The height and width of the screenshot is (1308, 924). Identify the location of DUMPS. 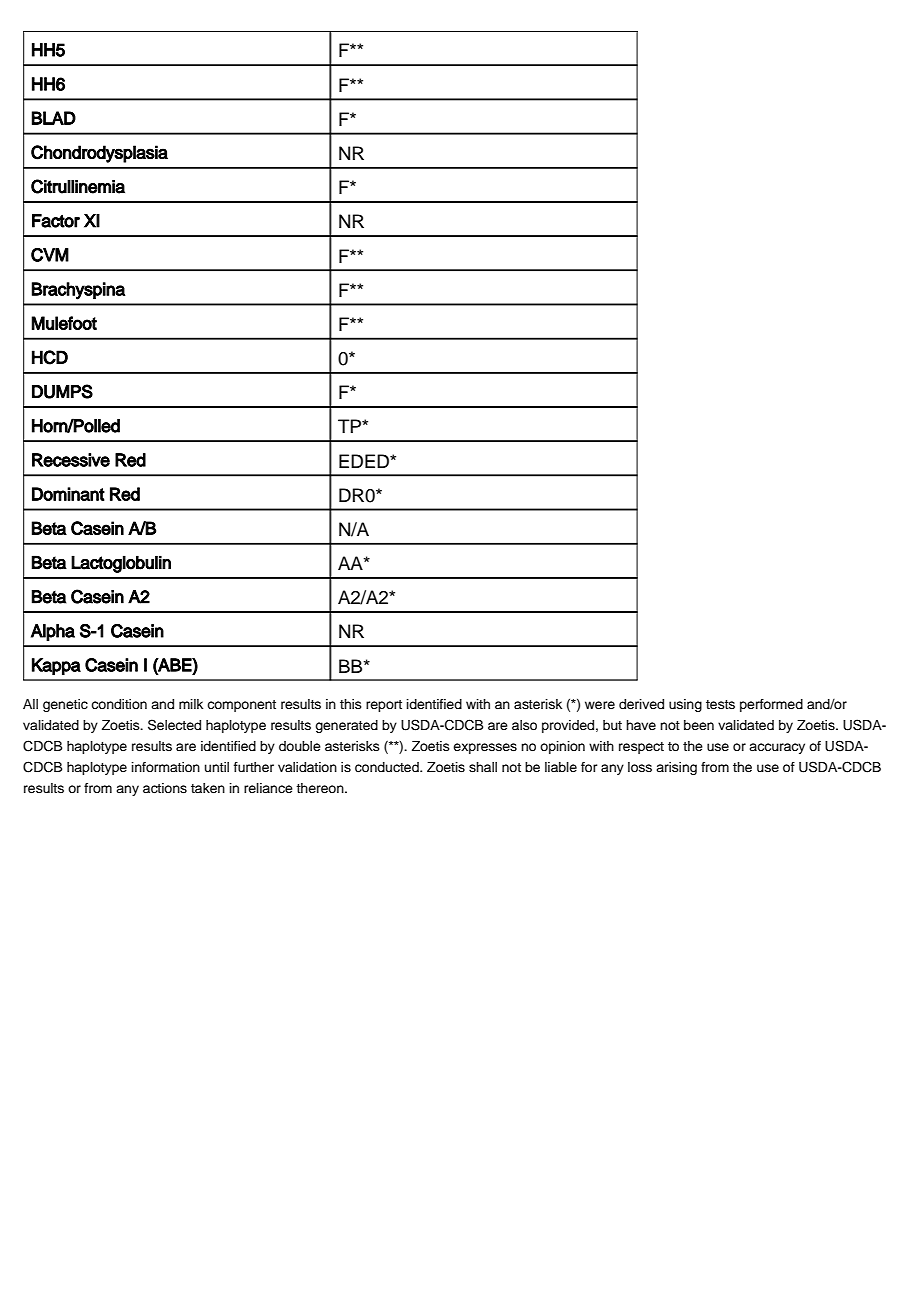
(62, 391).
